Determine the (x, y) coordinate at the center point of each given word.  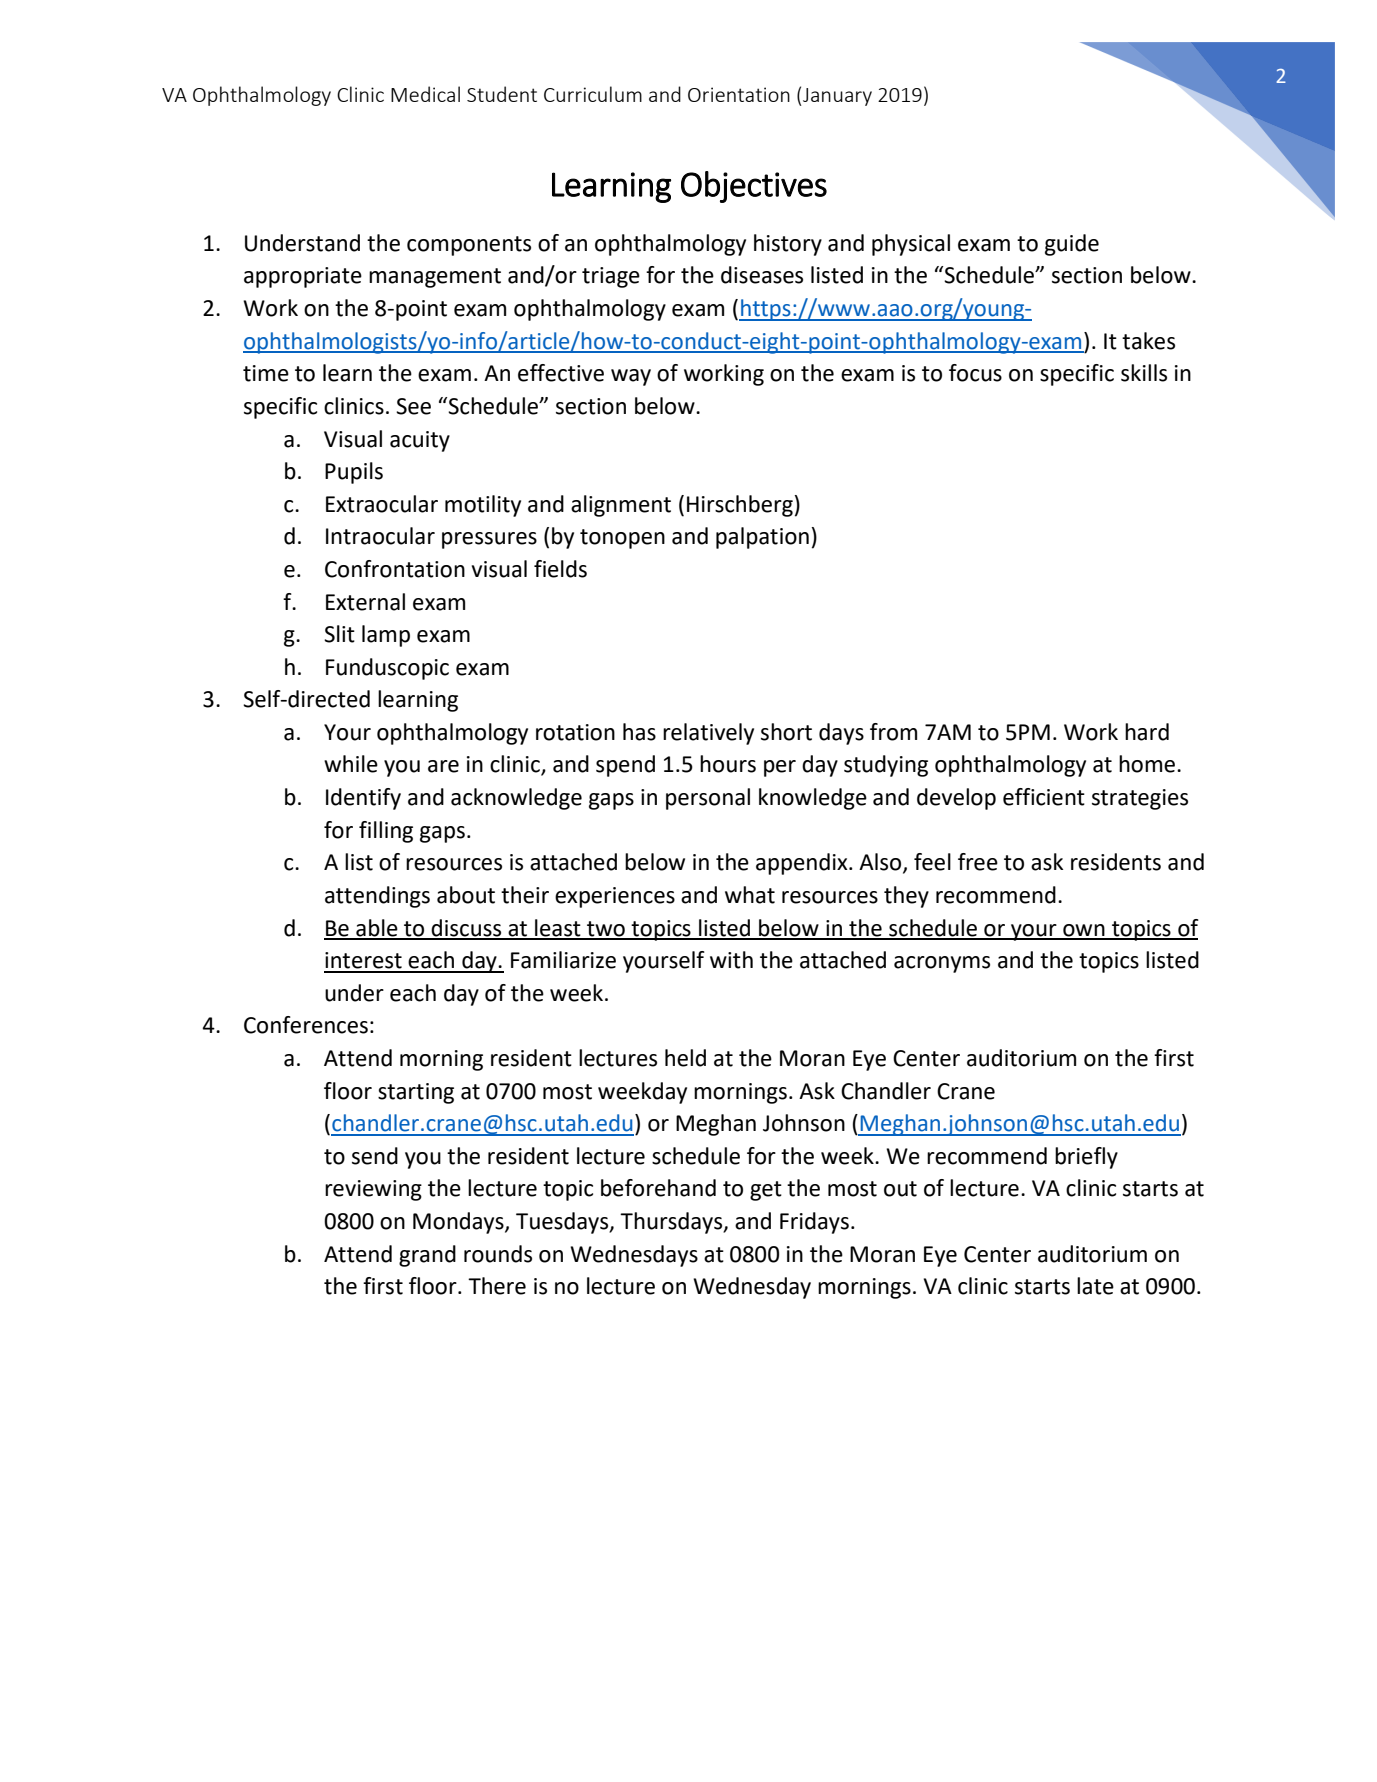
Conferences (306, 1025)
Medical (425, 94)
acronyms (942, 964)
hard (1147, 732)
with (731, 960)
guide (1072, 245)
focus (975, 373)
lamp (386, 636)
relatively (708, 734)
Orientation (739, 94)
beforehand (658, 1188)
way (631, 377)
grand (427, 1256)
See (413, 406)
